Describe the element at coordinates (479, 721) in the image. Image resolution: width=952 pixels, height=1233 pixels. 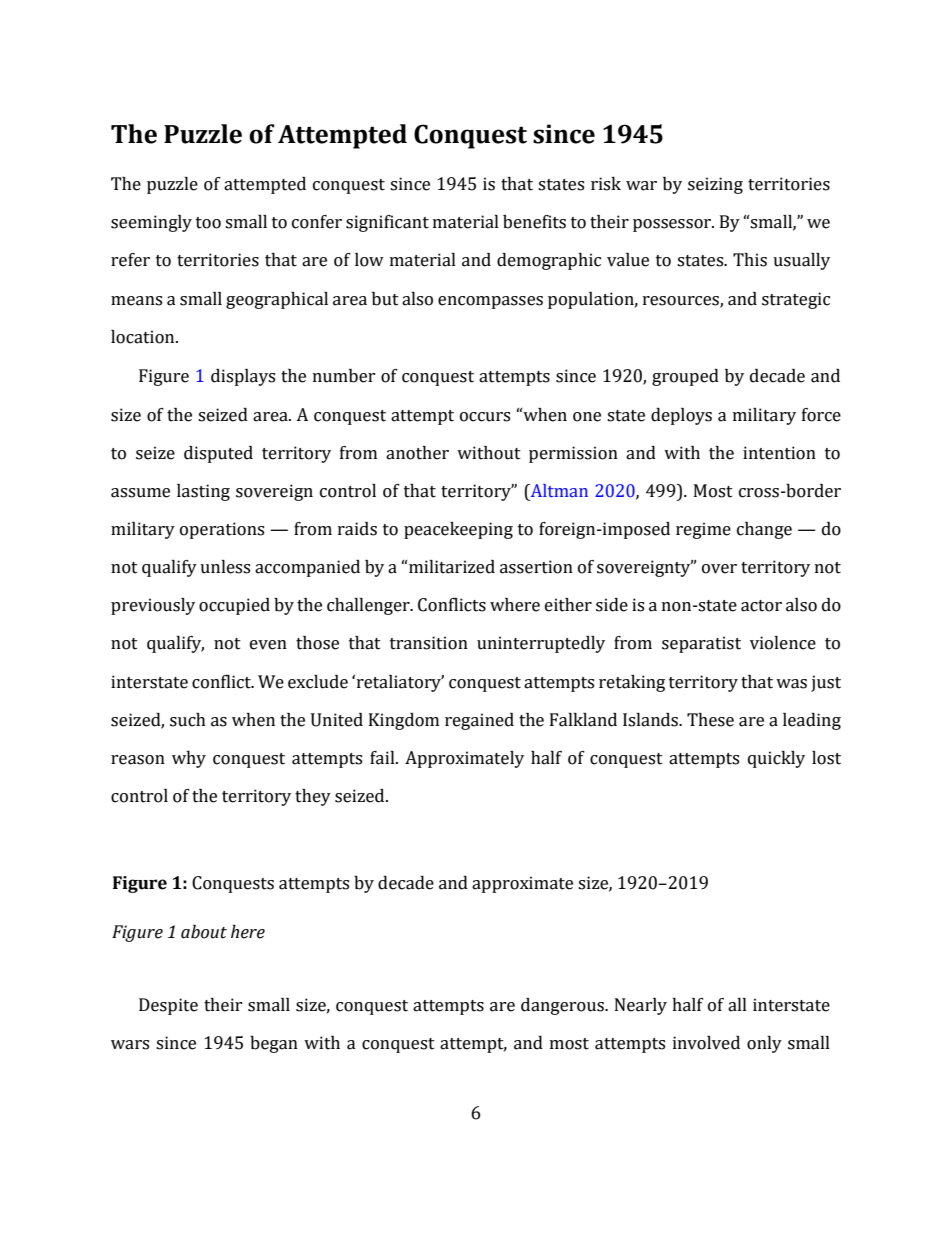
I see `regained` at that location.
